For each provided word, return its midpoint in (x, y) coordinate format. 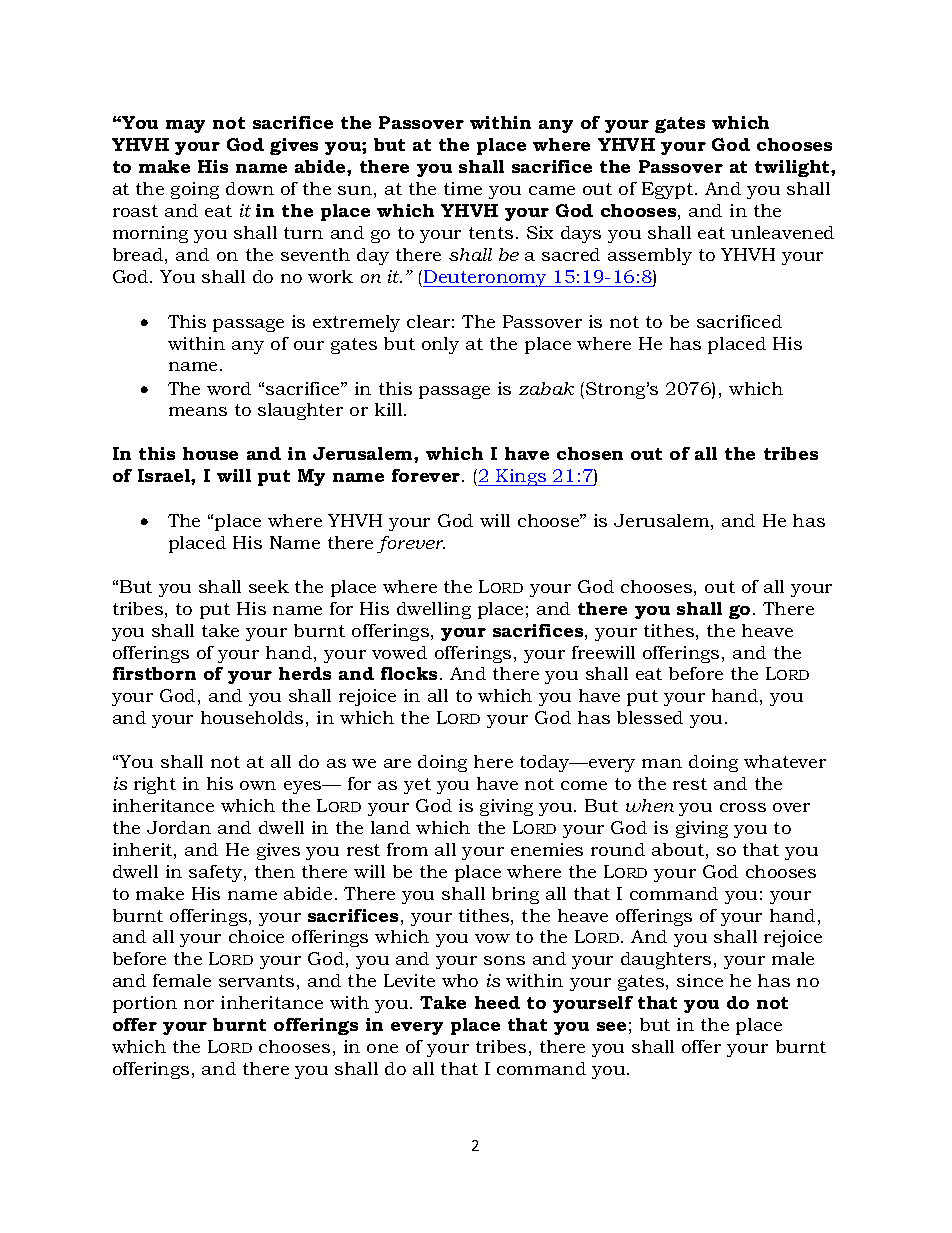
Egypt (667, 190)
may (185, 126)
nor (199, 1004)
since (700, 980)
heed (497, 1002)
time (463, 188)
